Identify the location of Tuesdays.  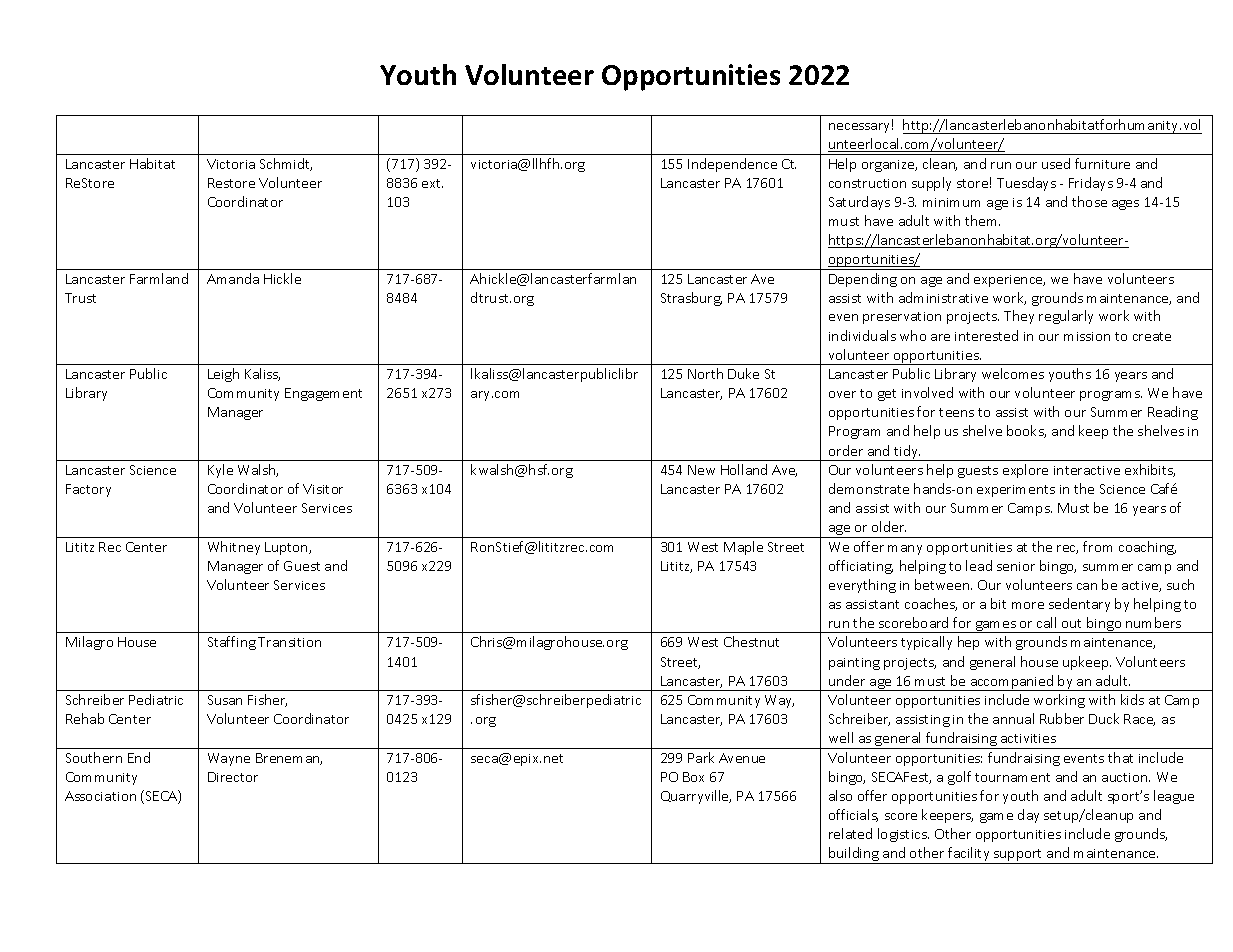
(1026, 184).
